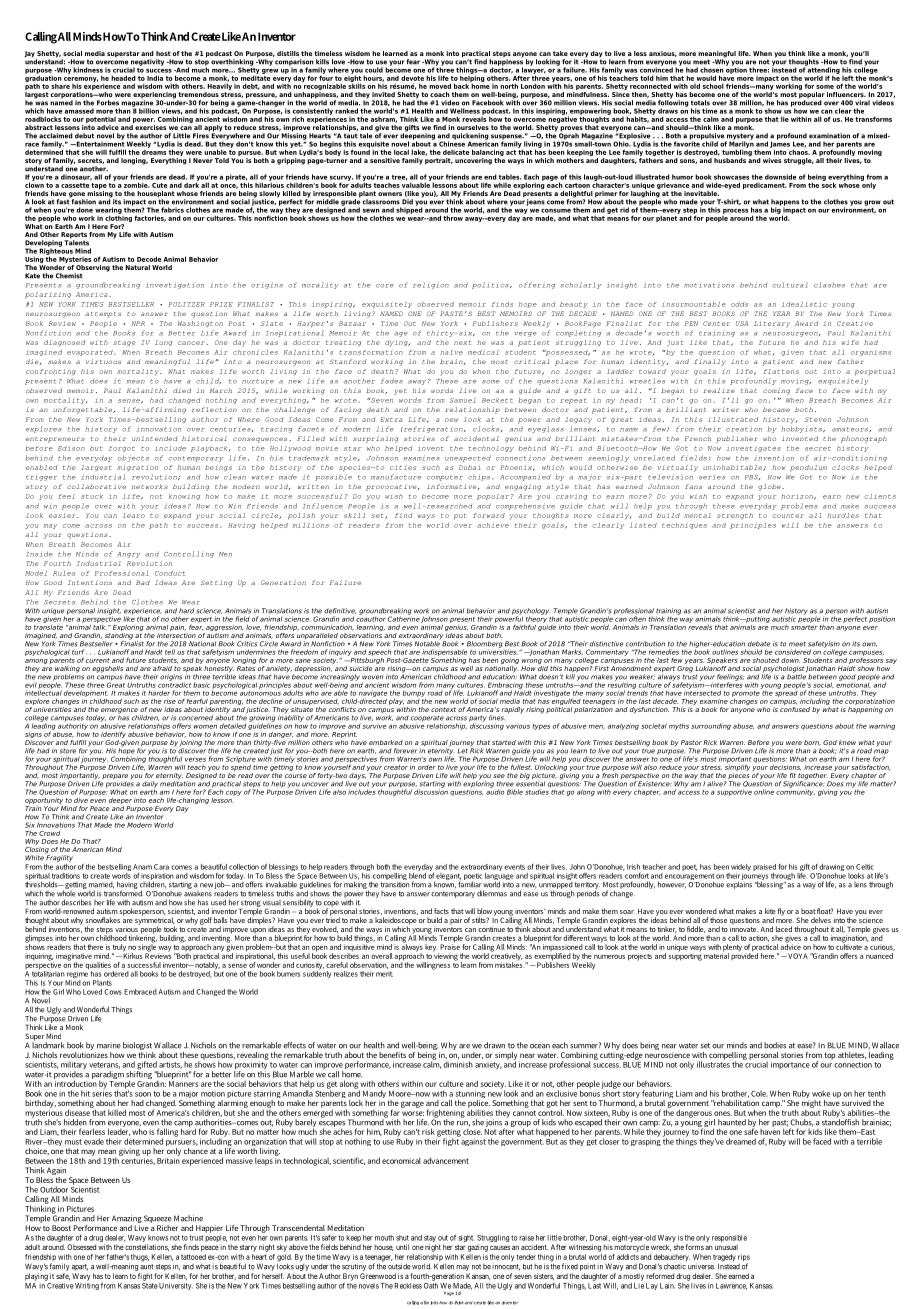 This screenshot has width=924, height=1309. Describe the element at coordinates (781, 371) in the screenshot. I see `flattens` at that location.
